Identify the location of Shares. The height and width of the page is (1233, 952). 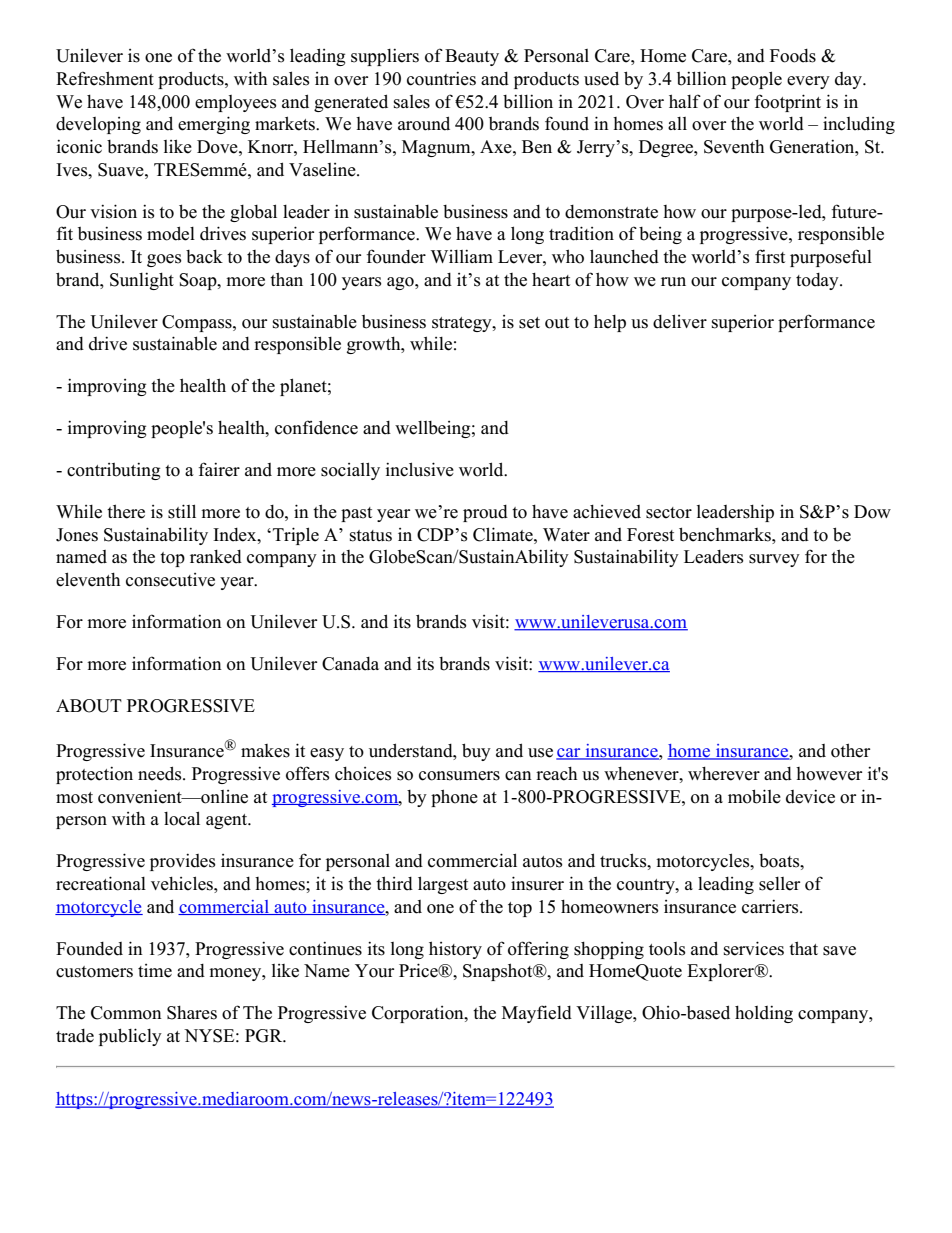
(192, 1013).
